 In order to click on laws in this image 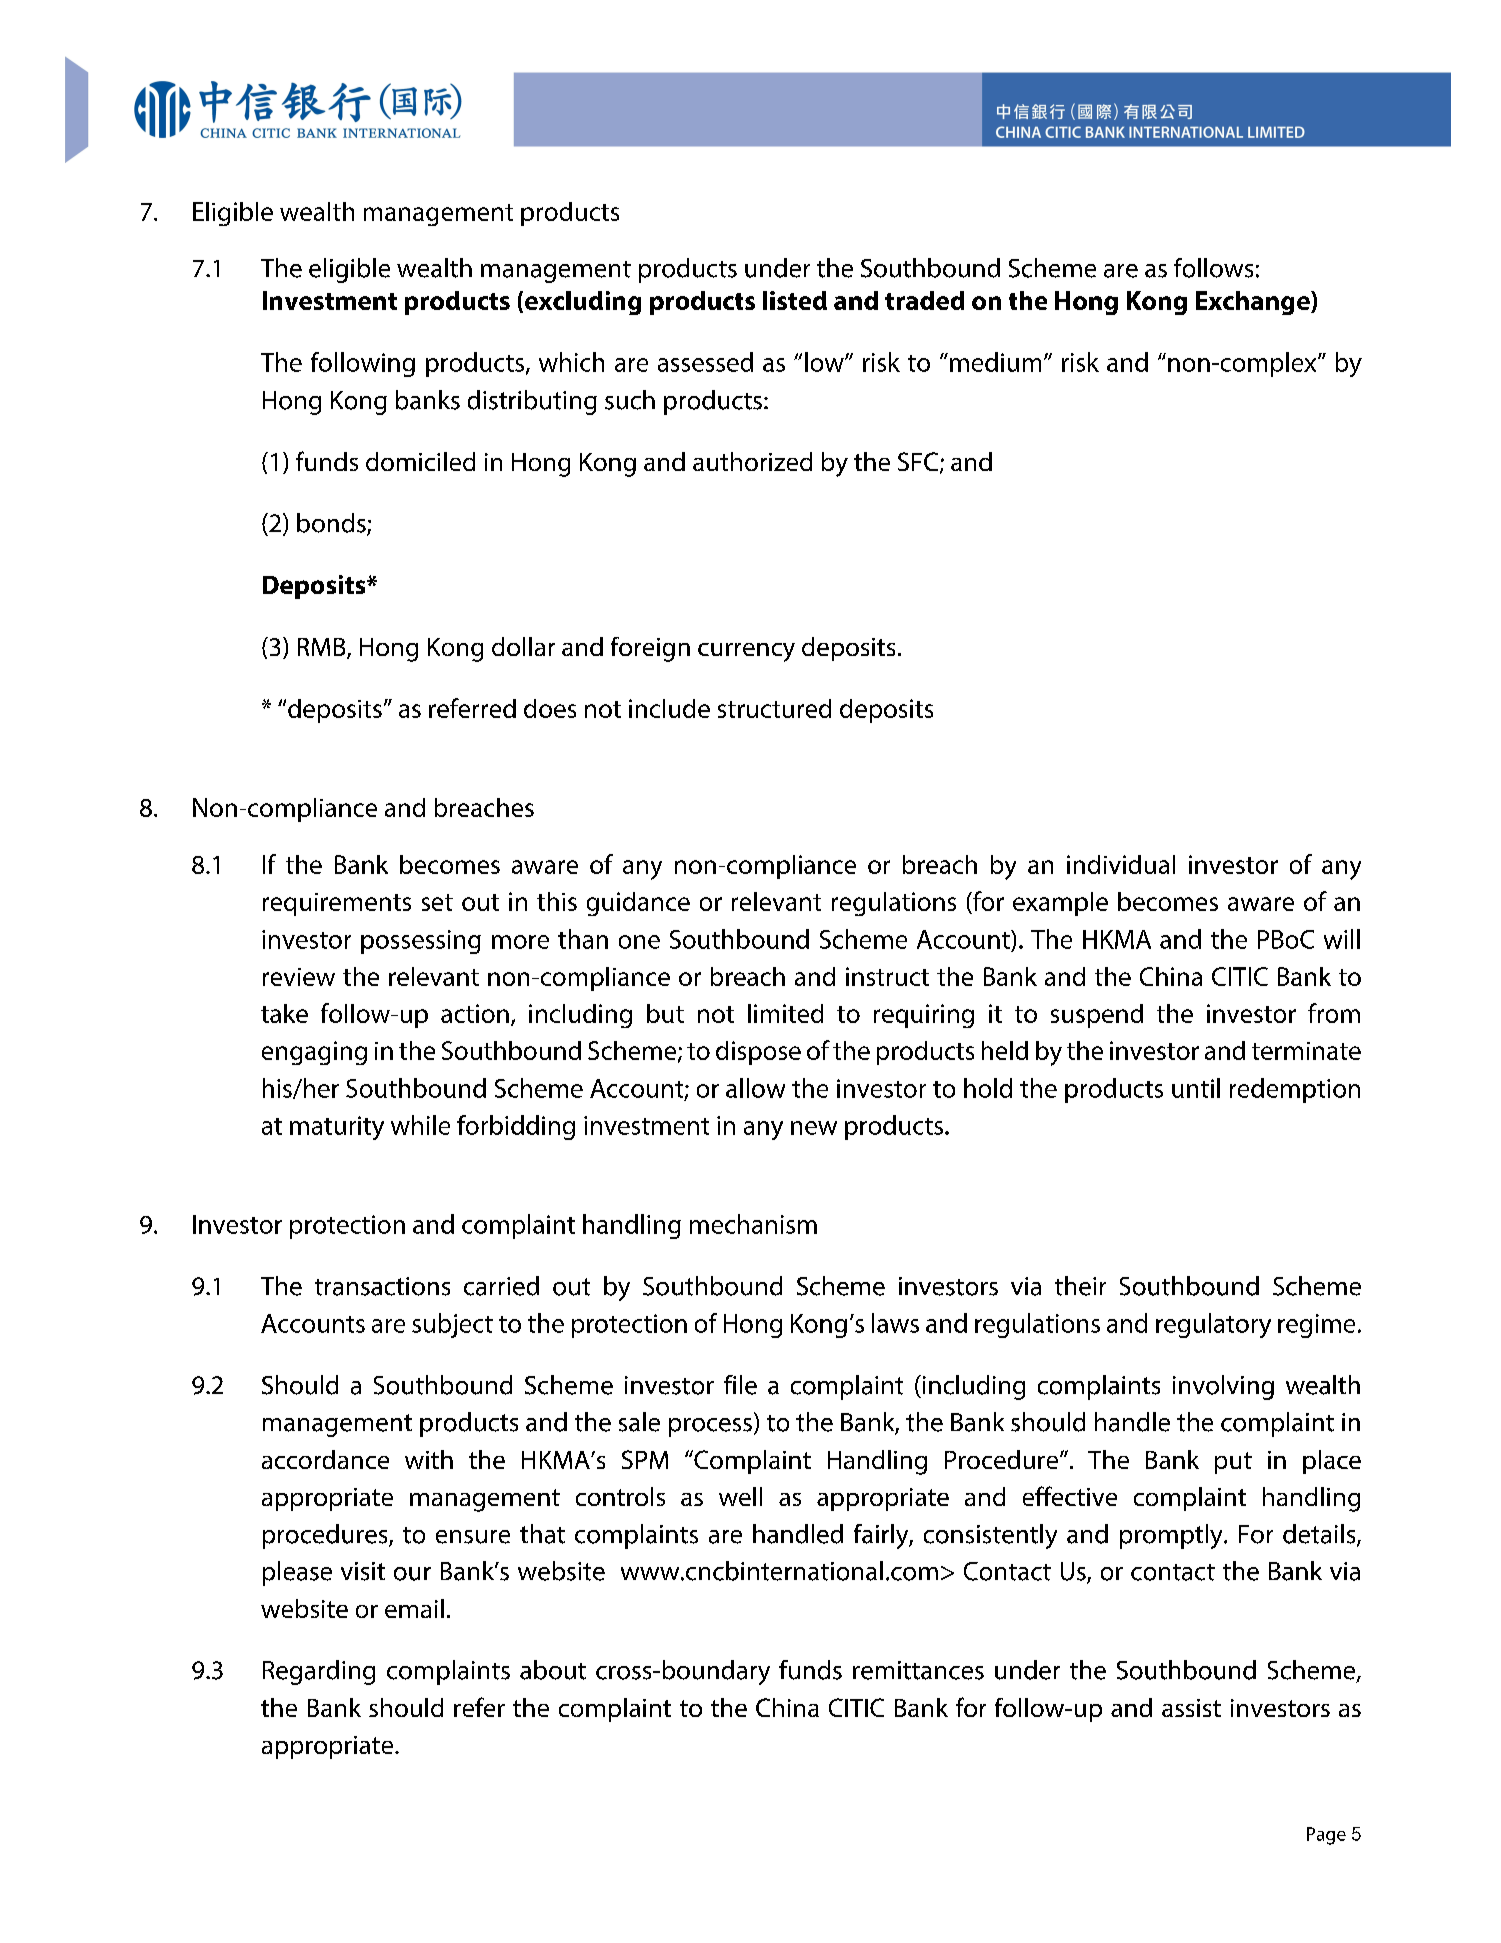, I will do `click(895, 1323)`.
